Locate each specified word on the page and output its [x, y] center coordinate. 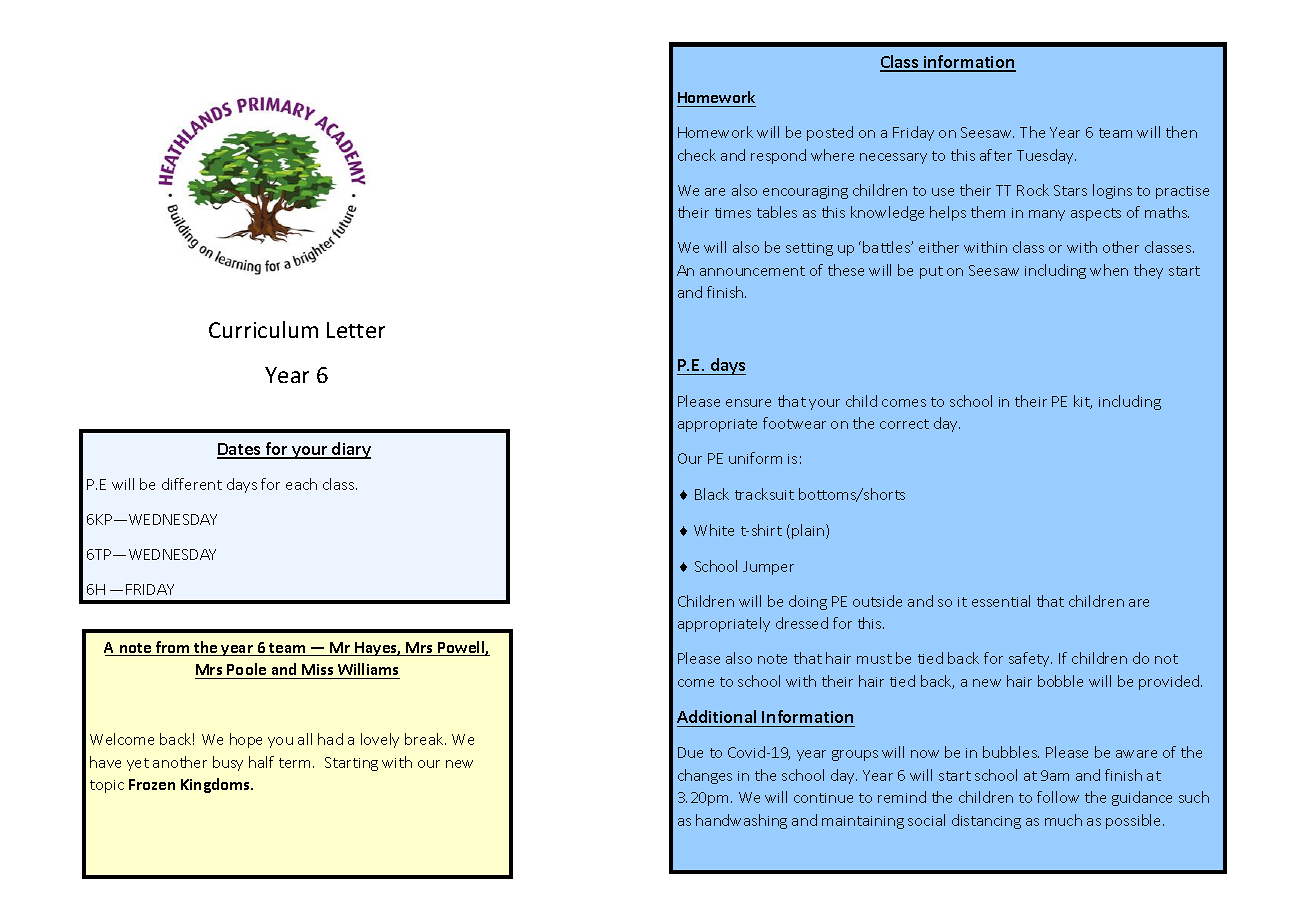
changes [705, 776]
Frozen [152, 784]
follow [1058, 797]
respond [778, 156]
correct [904, 424]
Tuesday [1046, 156]
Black [712, 494]
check [697, 155]
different [192, 484]
